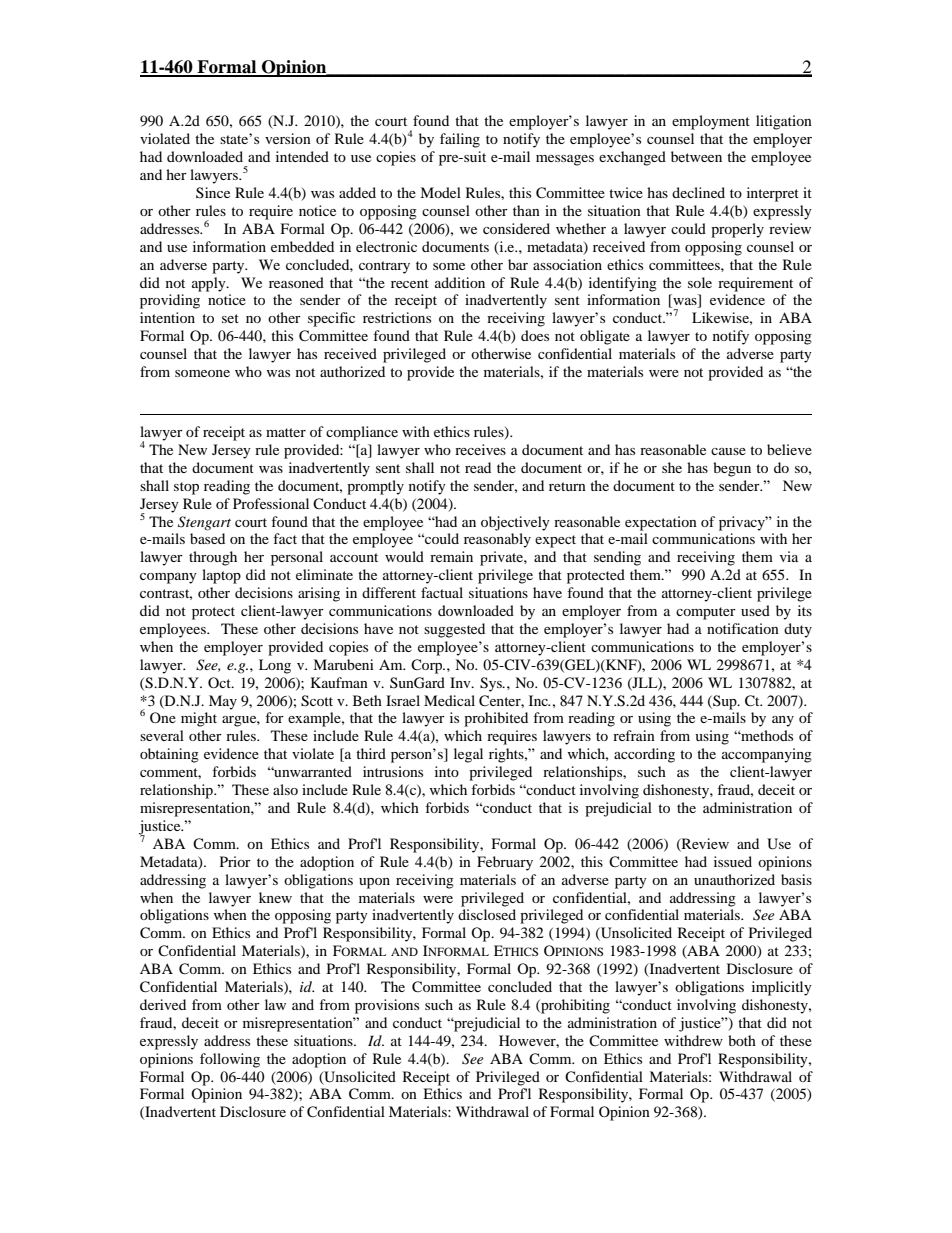 This page has width=952, height=1233. Describe the element at coordinates (288, 138) in the page. I see `version` at that location.
